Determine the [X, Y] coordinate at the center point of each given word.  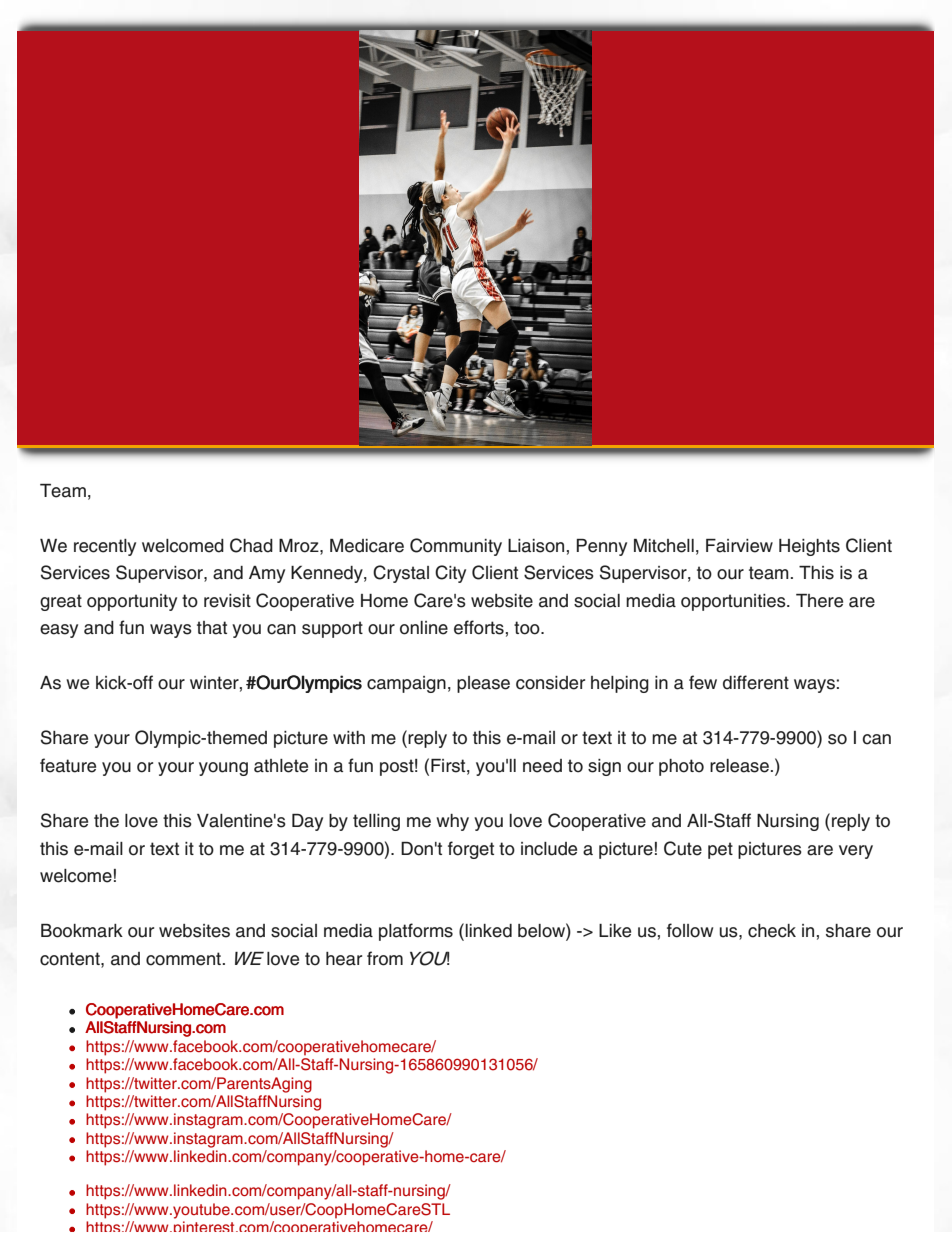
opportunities [734, 602]
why [452, 822]
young [223, 769]
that [212, 628]
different [756, 682]
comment [183, 959]
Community [456, 547]
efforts [479, 627]
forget [471, 850]
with [349, 737]
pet [720, 850]
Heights [809, 547]
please [483, 684]
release [739, 766]
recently [105, 547]
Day [307, 822]
